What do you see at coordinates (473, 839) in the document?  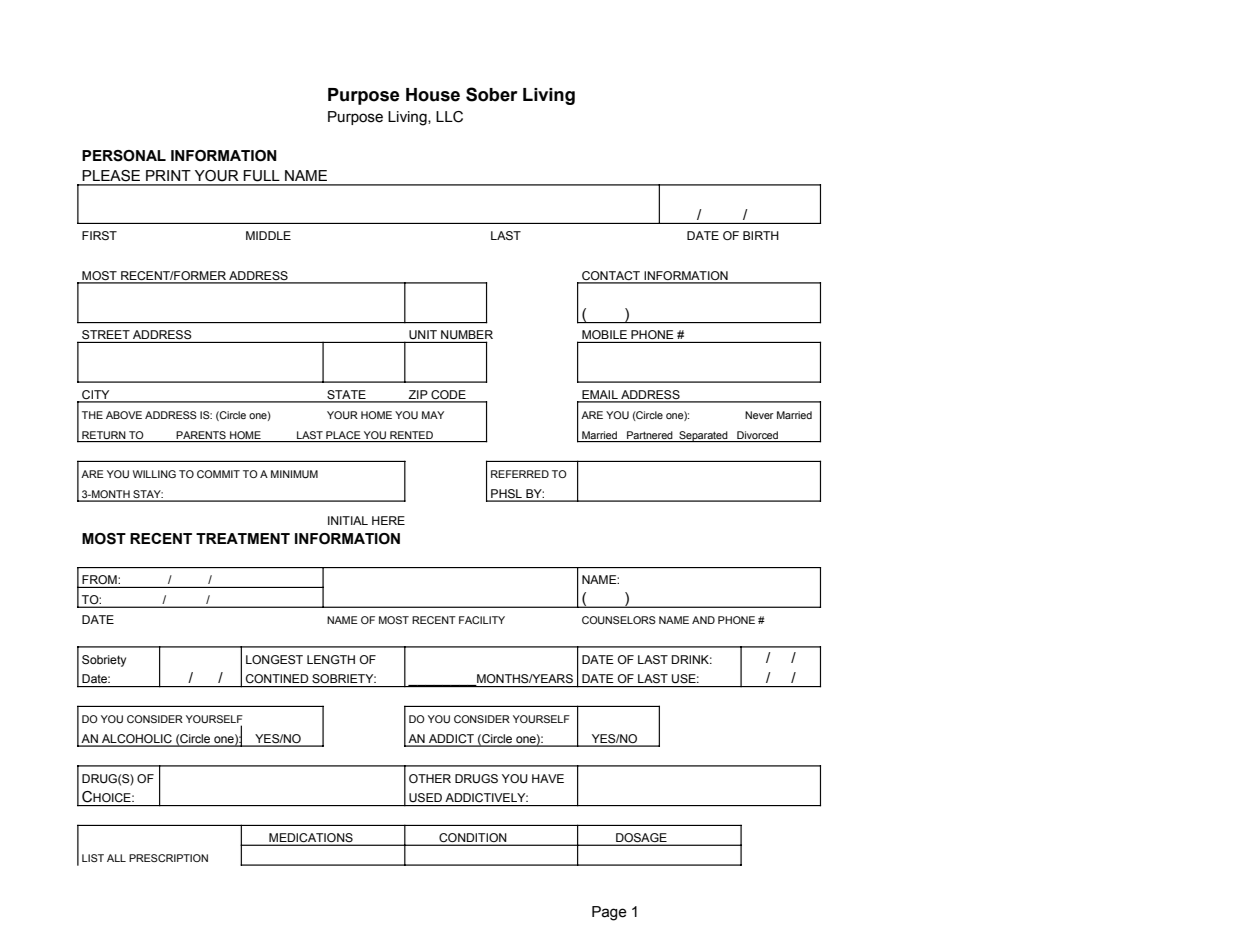 I see `CONDITION` at bounding box center [473, 839].
